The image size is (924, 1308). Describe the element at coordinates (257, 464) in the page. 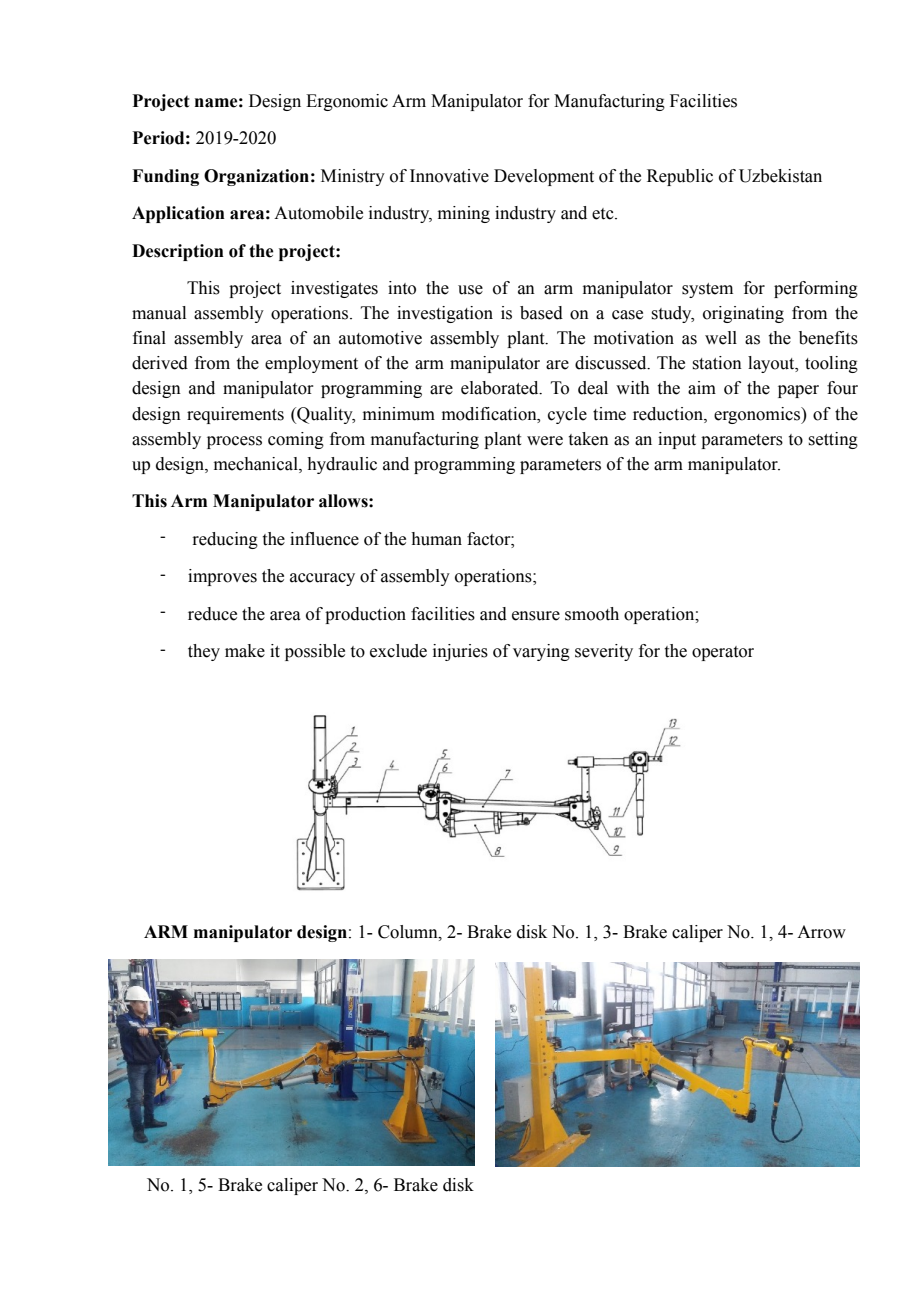

I see `mechanical` at that location.
